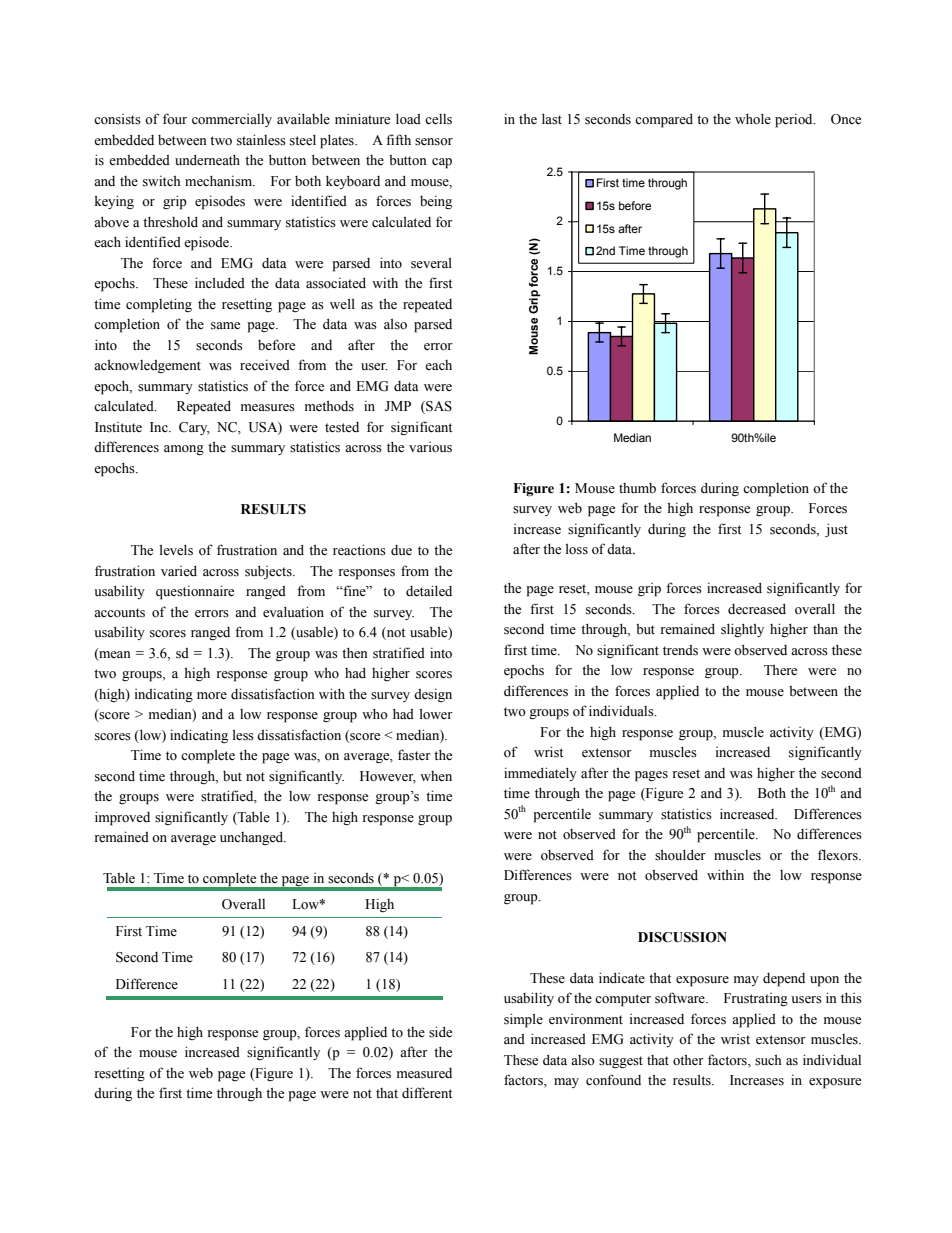 The height and width of the document is (1233, 952). What do you see at coordinates (780, 670) in the document?
I see `There` at bounding box center [780, 670].
